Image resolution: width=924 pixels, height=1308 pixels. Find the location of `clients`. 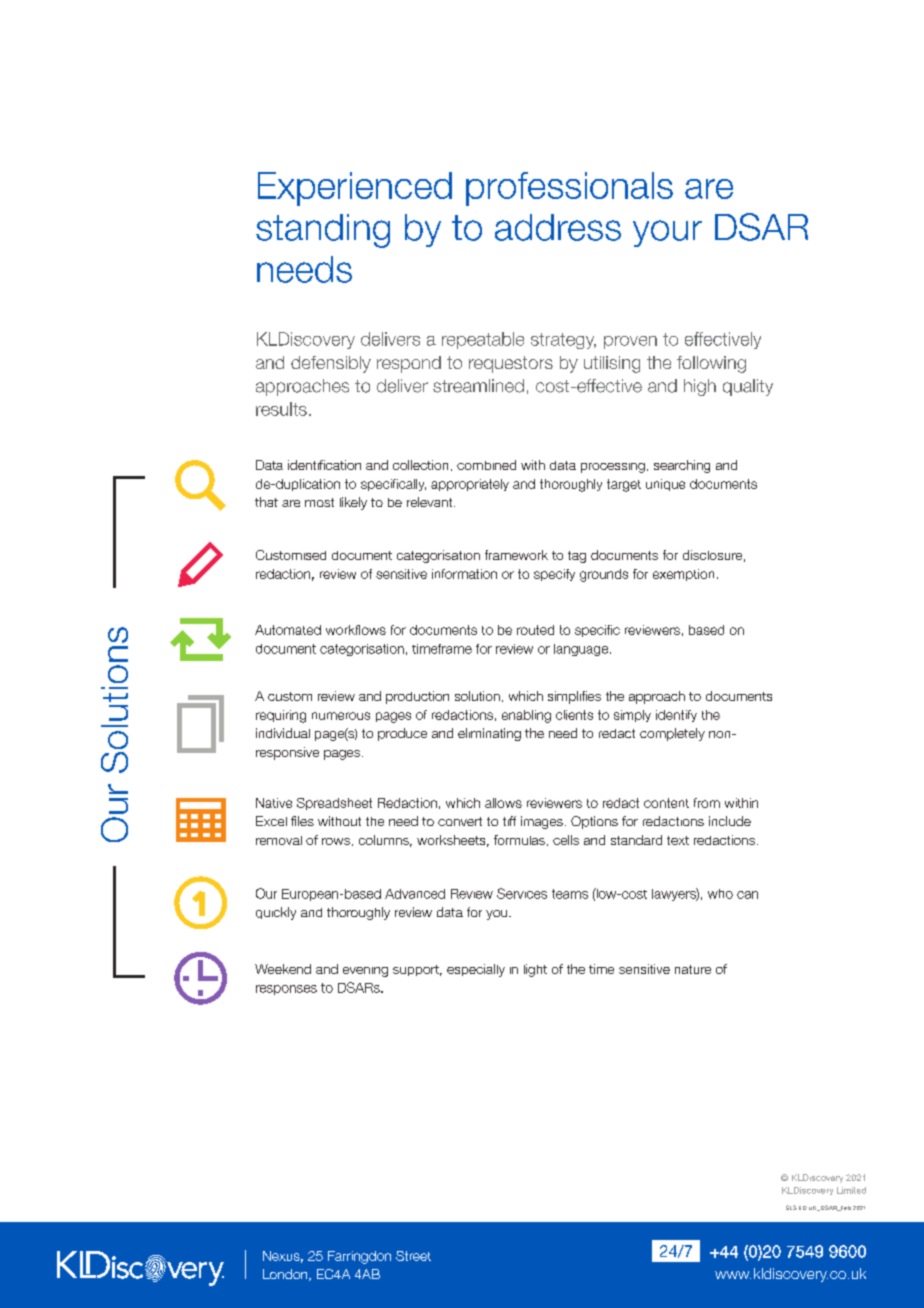

clients is located at coordinates (574, 715).
